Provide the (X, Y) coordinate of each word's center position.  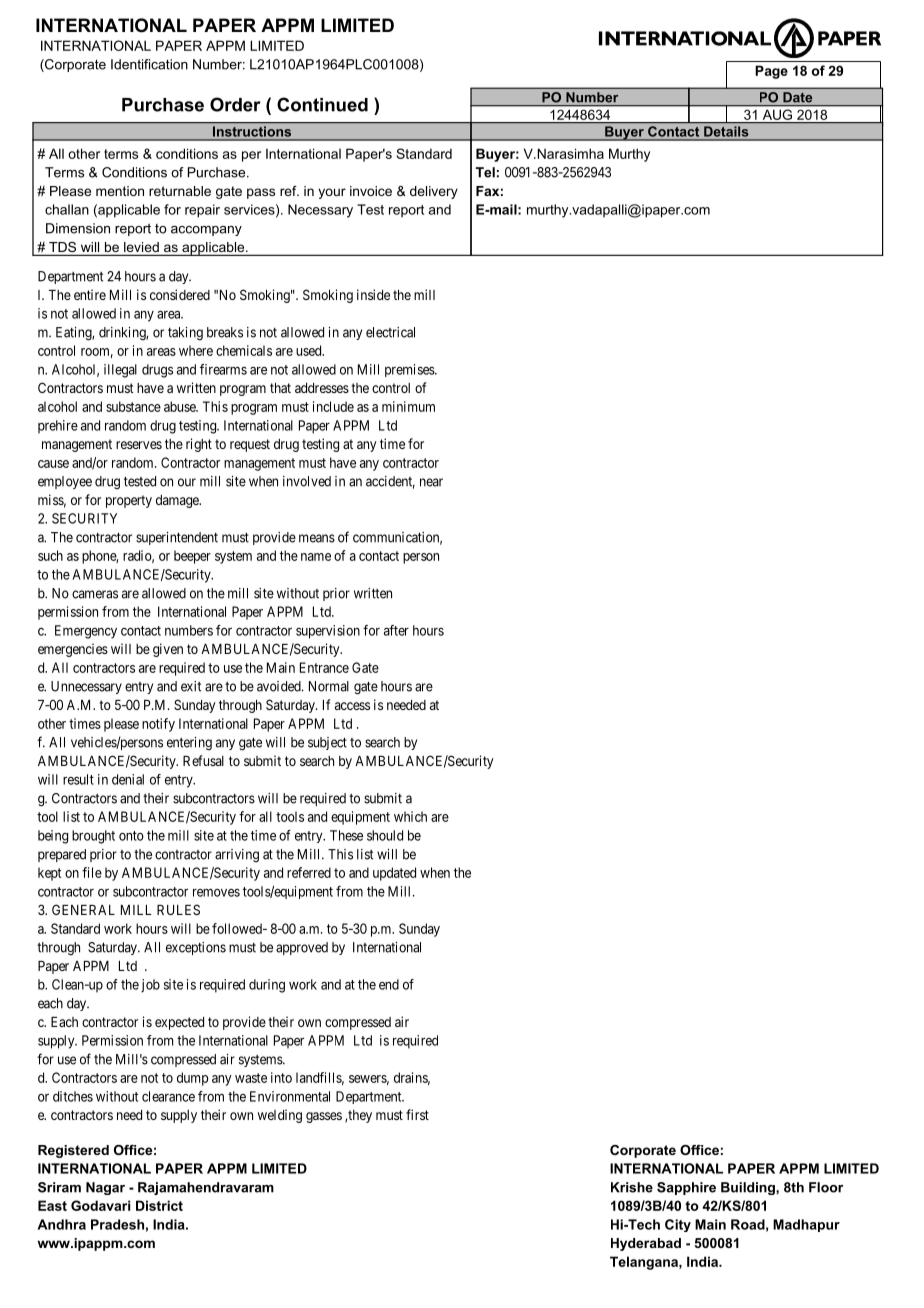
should (385, 835)
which (410, 816)
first (417, 1114)
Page (771, 72)
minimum (408, 406)
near (431, 482)
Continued (322, 104)
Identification (149, 64)
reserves (139, 445)
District (159, 1205)
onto (131, 836)
